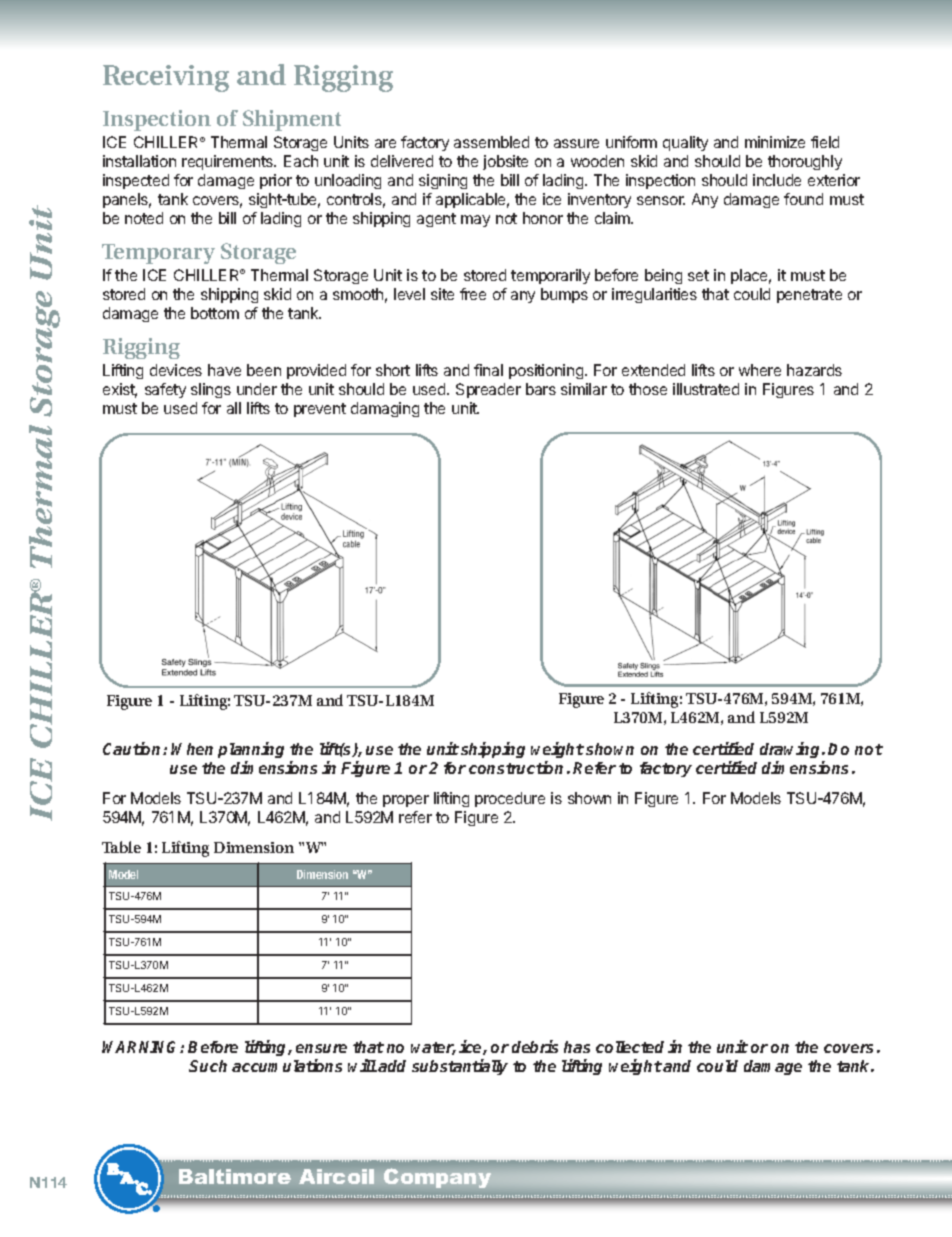 The image size is (952, 1237). What do you see at coordinates (630, 1047) in the document?
I see `collected` at bounding box center [630, 1047].
